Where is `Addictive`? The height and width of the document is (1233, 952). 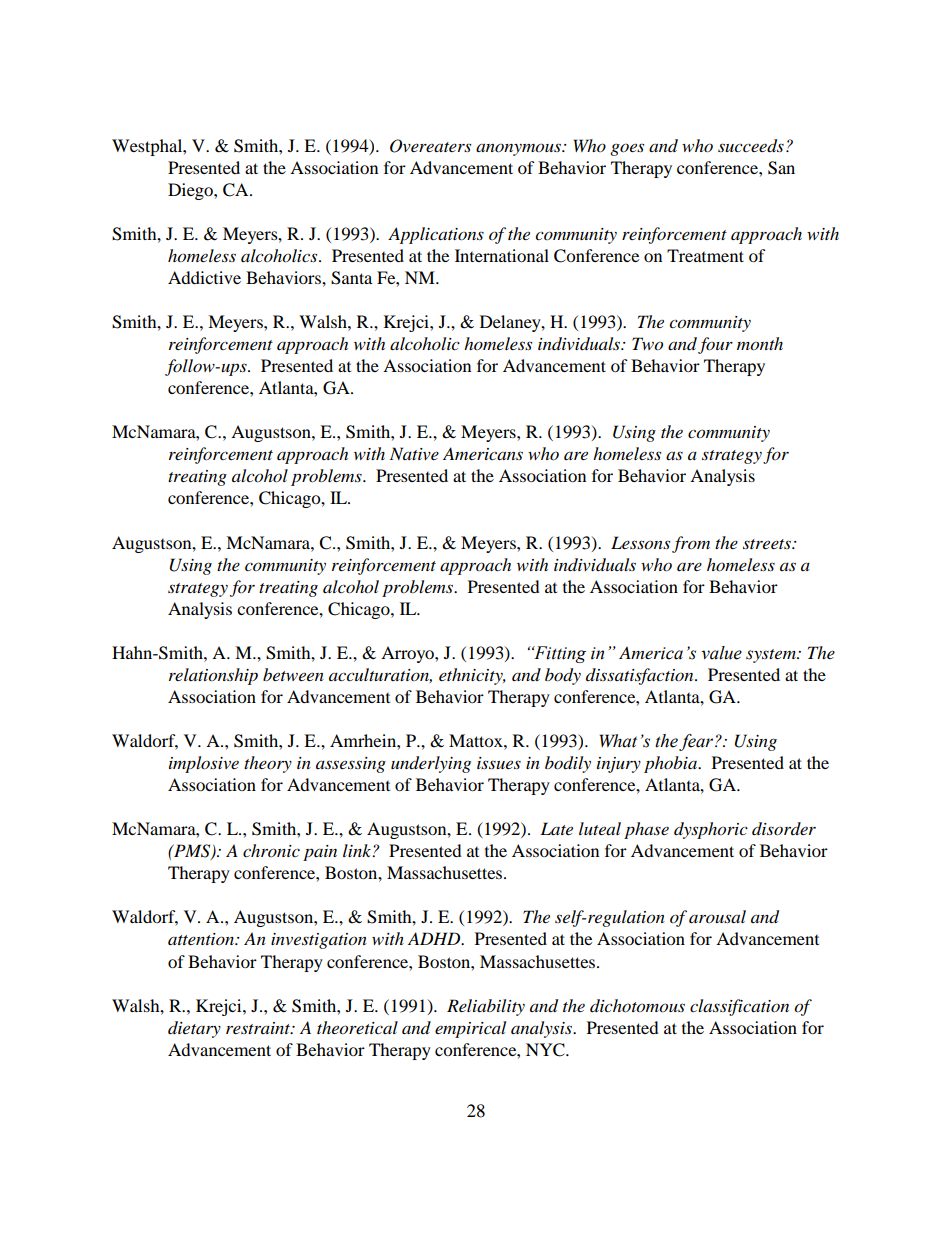
Addictive is located at coordinates (204, 277).
